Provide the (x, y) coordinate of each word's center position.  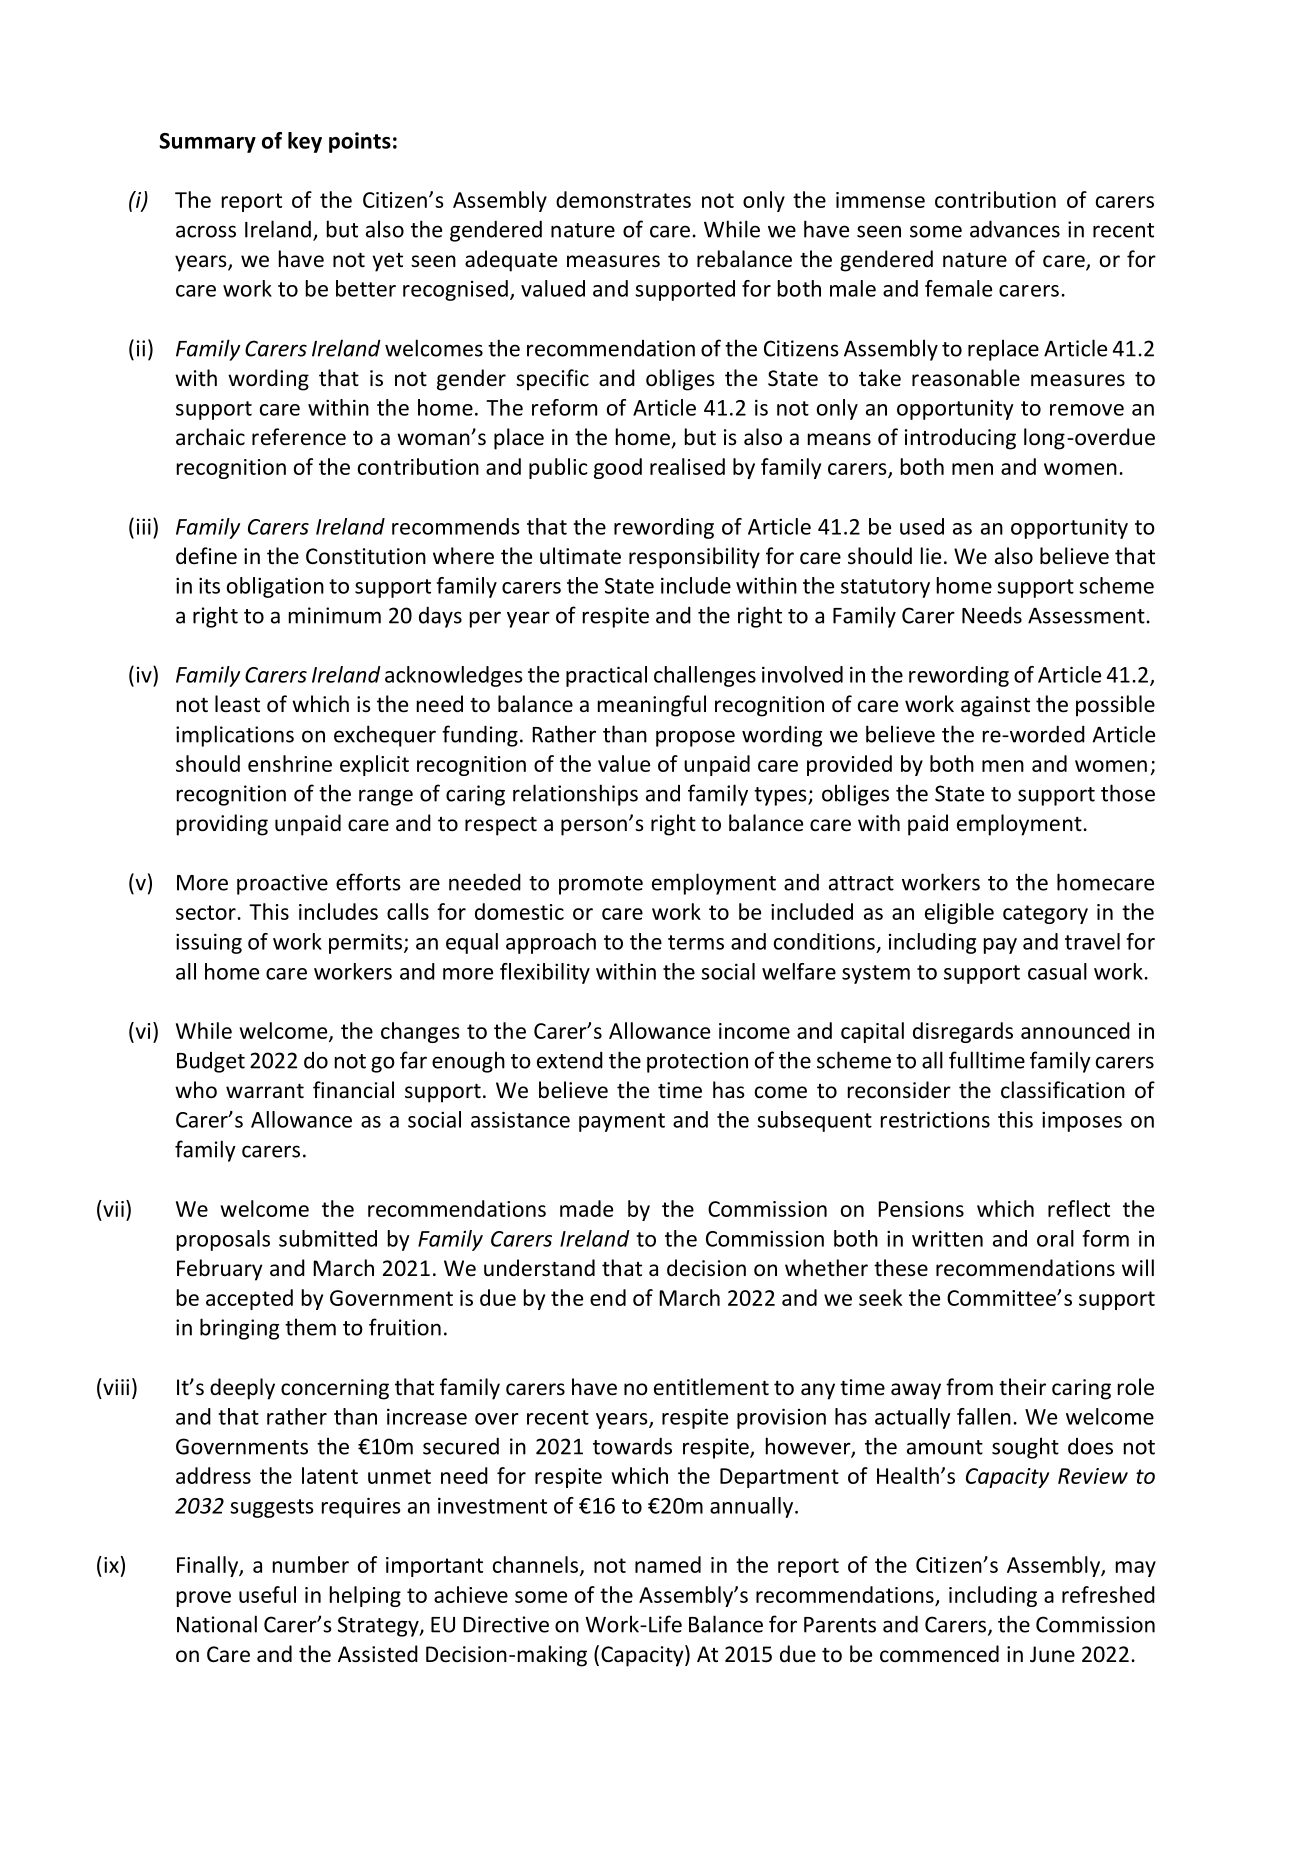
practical (606, 676)
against (995, 706)
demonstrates (623, 199)
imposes (1082, 1121)
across (206, 231)
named (668, 1564)
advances (1015, 229)
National (217, 1624)
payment (622, 1122)
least (237, 703)
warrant (265, 1091)
